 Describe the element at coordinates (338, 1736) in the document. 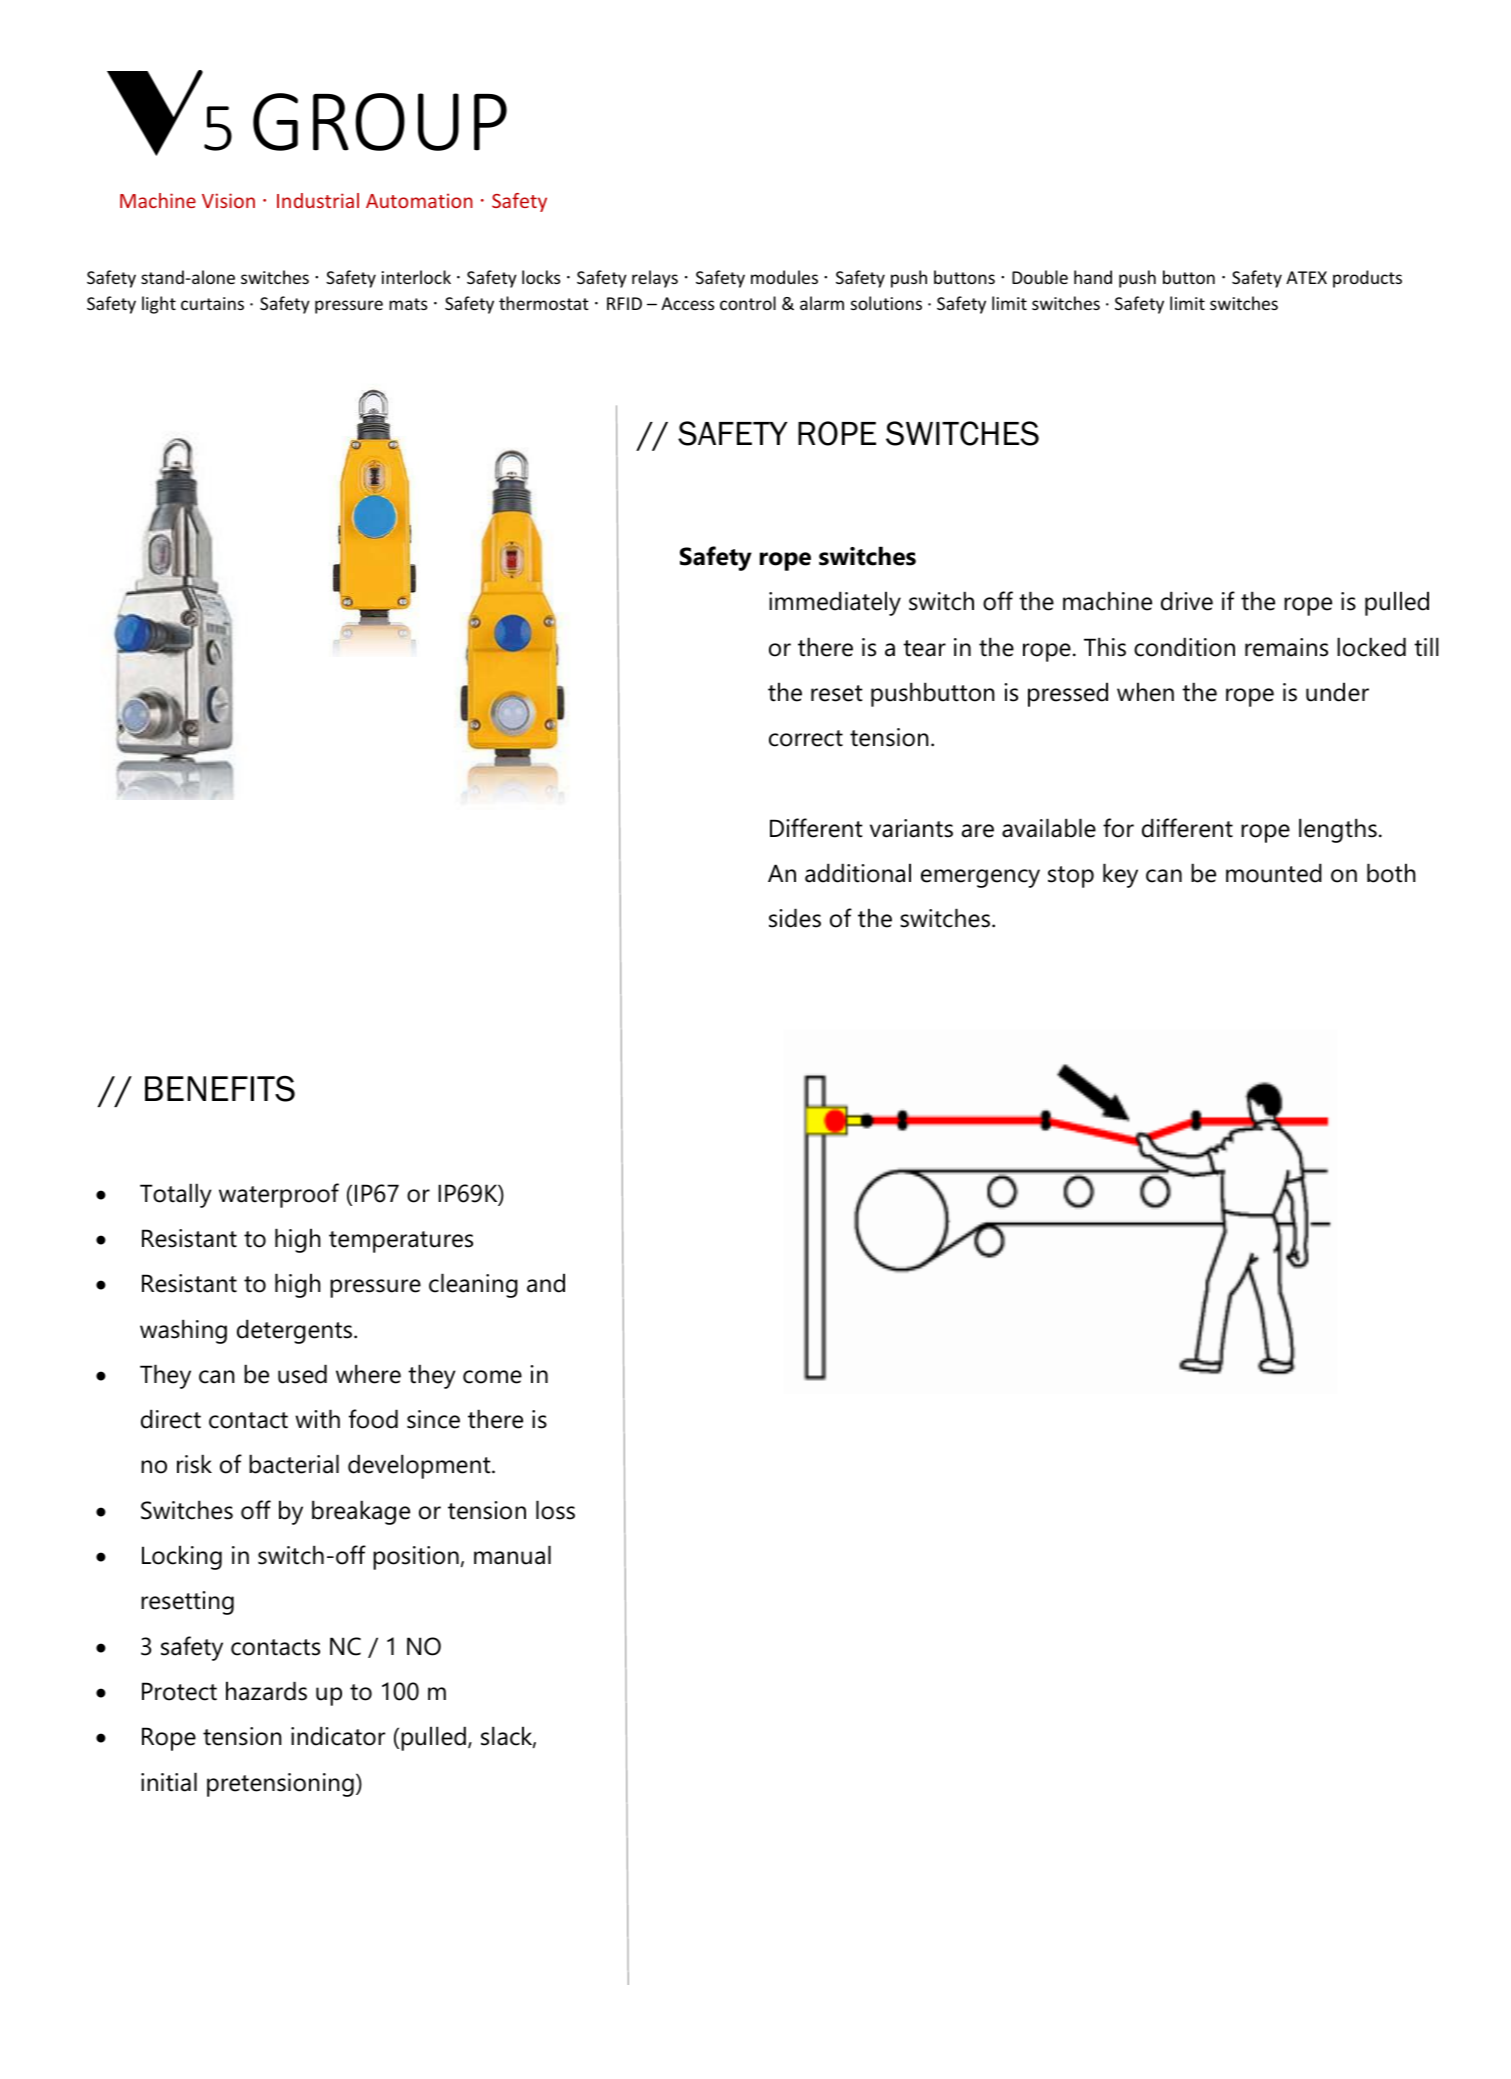

I see `indicator` at that location.
